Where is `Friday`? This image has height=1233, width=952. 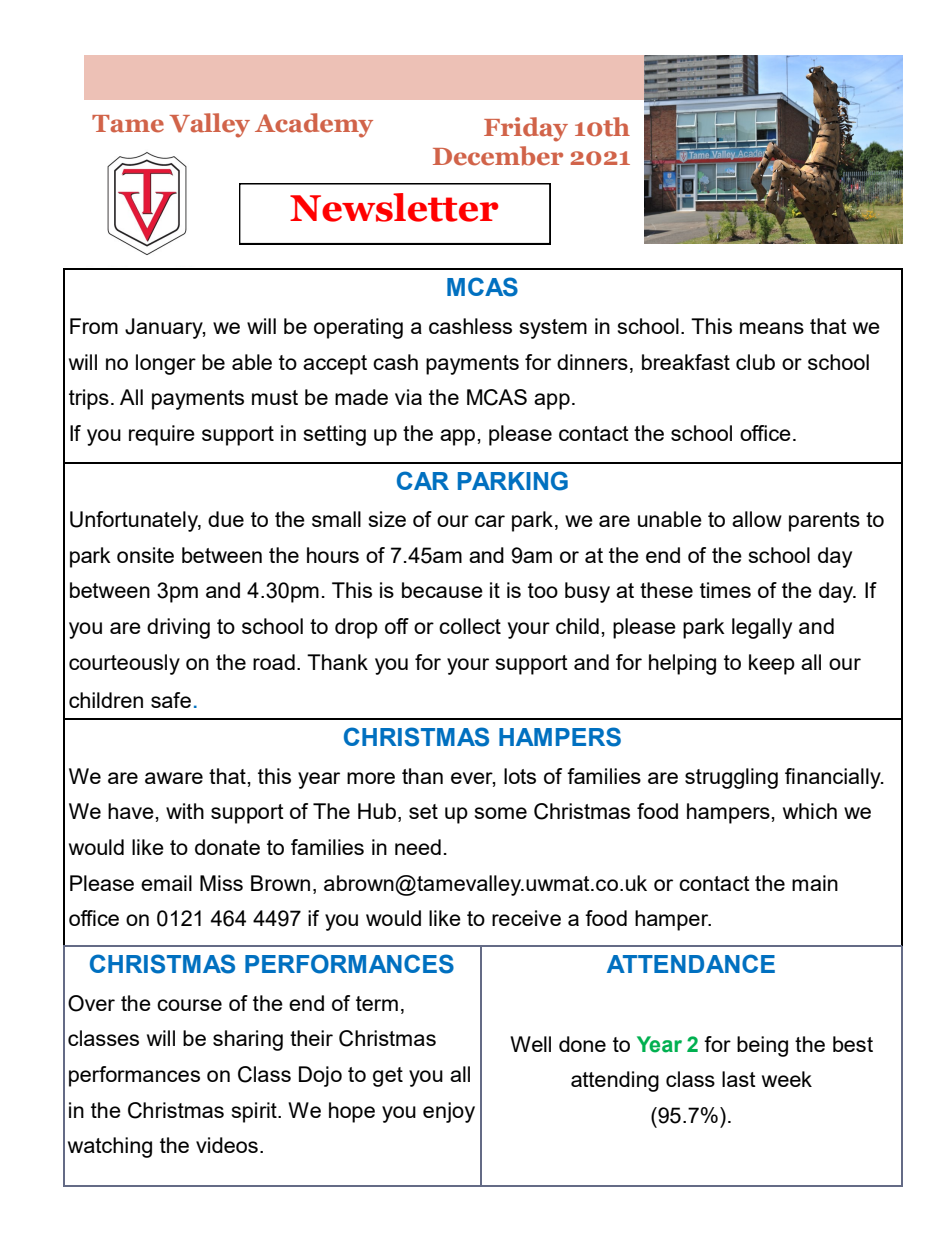
Friday is located at coordinates (526, 129).
